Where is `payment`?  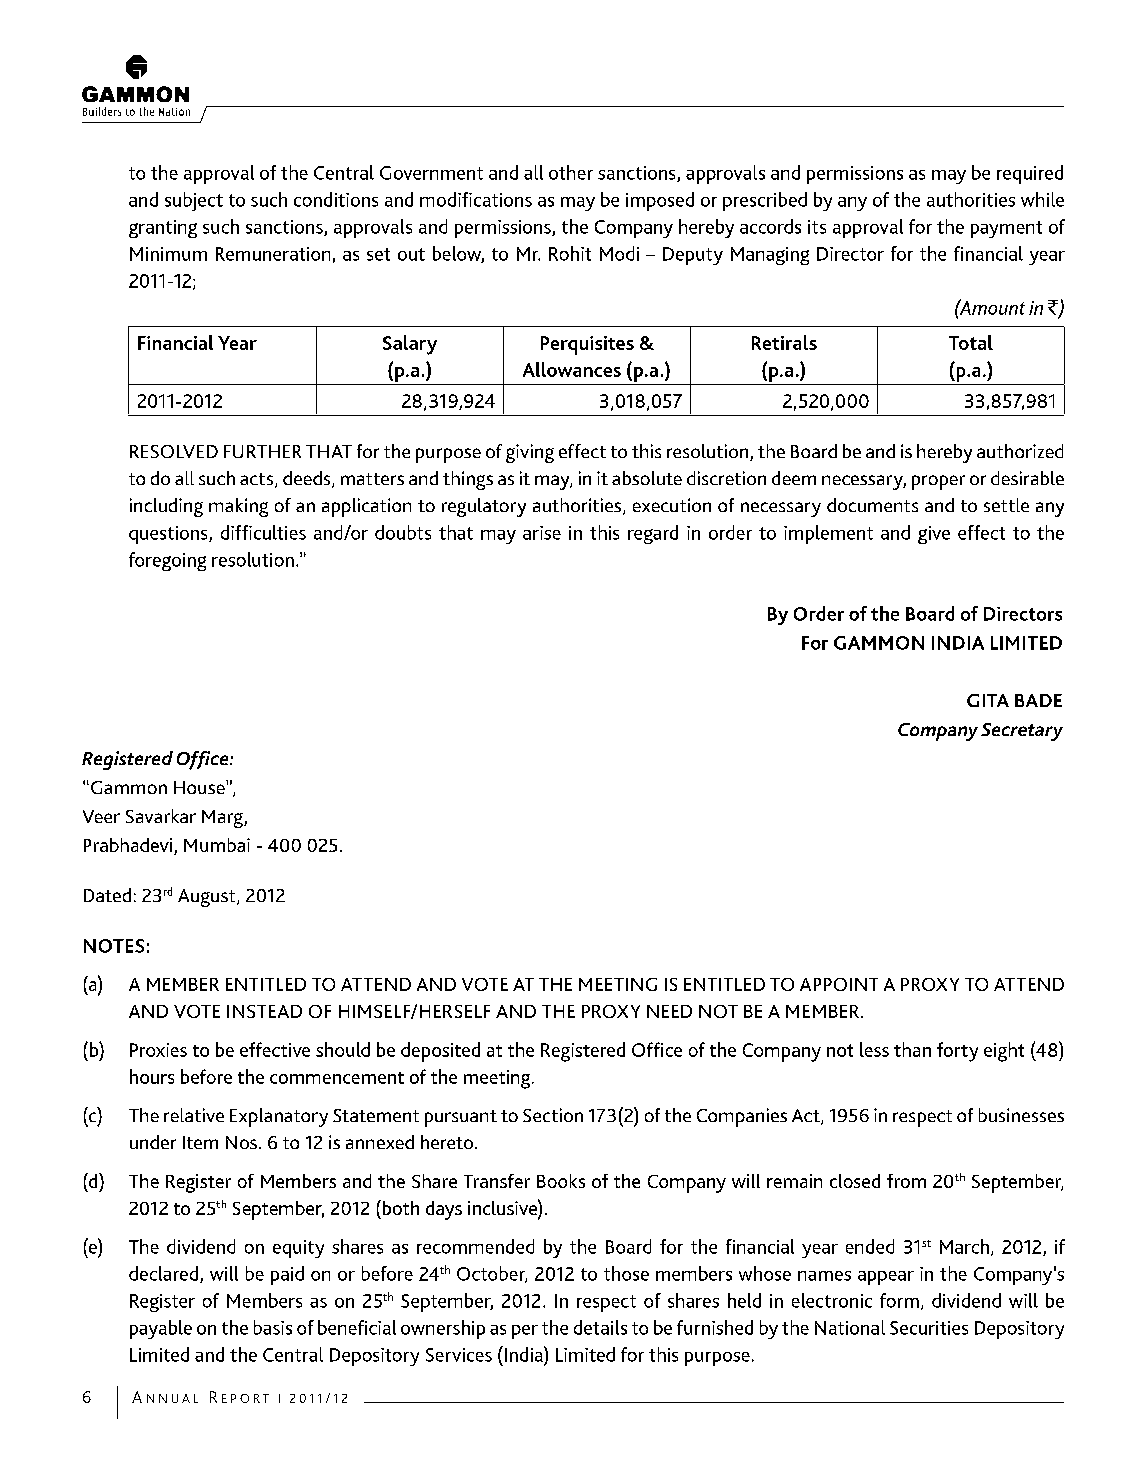
payment is located at coordinates (1006, 229).
